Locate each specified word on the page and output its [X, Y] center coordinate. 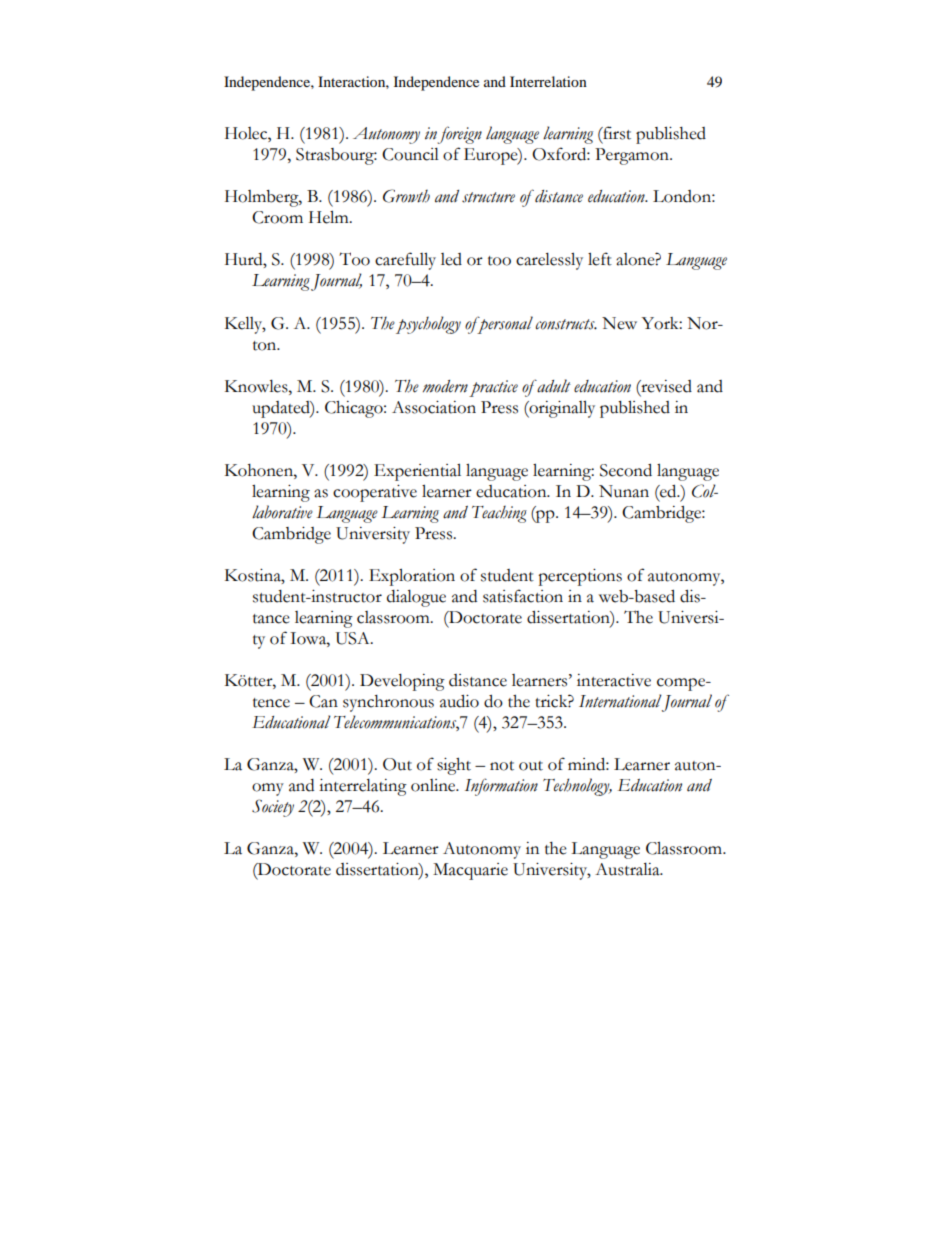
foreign [460, 135]
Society [273, 808]
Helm [330, 217]
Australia [628, 869]
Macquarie [470, 871]
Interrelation [548, 81]
